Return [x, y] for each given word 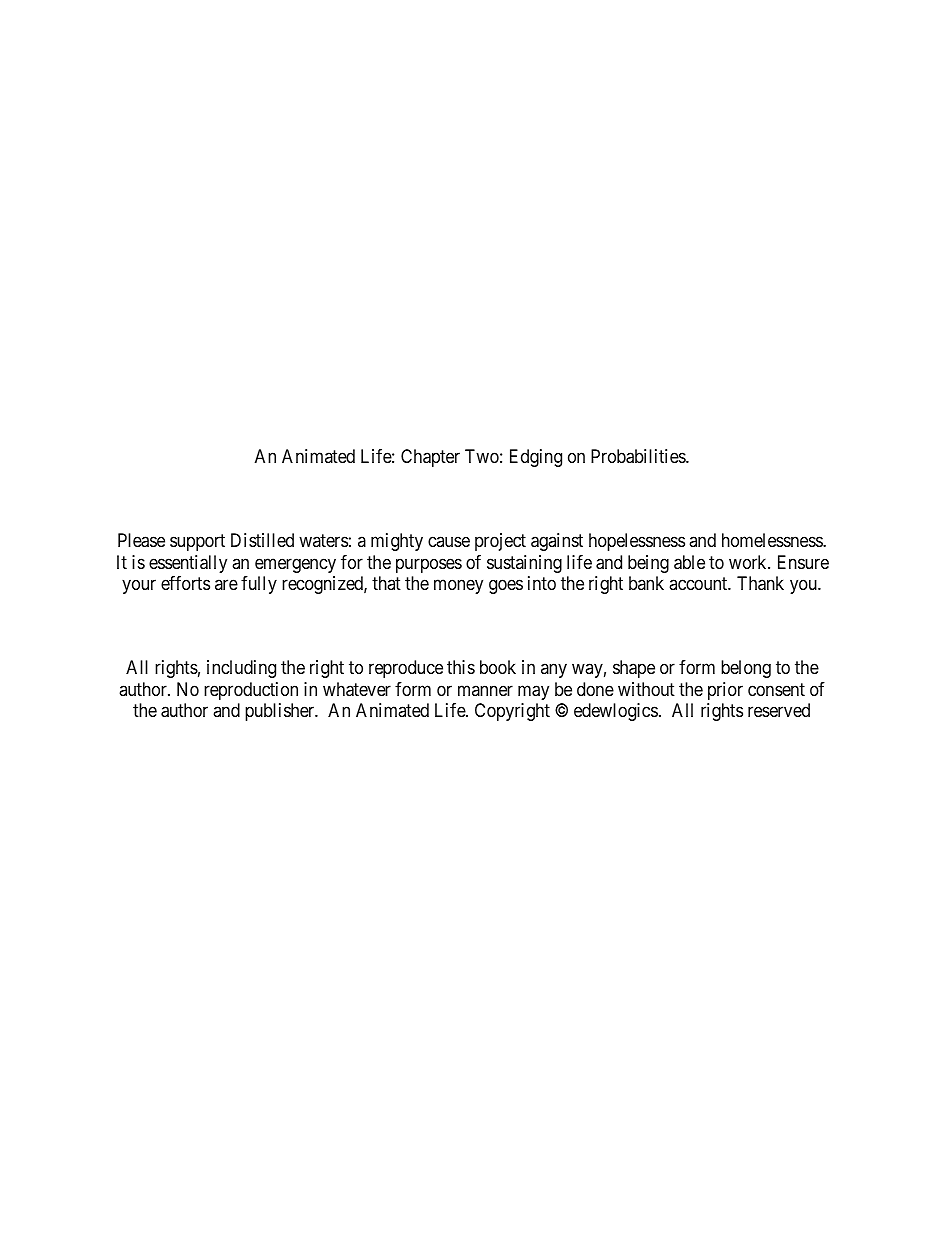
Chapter [430, 458]
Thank [760, 583]
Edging [536, 458]
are [226, 585]
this [461, 667]
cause [449, 542]
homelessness [773, 540]
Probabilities [639, 456]
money [458, 587]
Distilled [262, 540]
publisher [281, 712]
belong [746, 669]
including [241, 669]
